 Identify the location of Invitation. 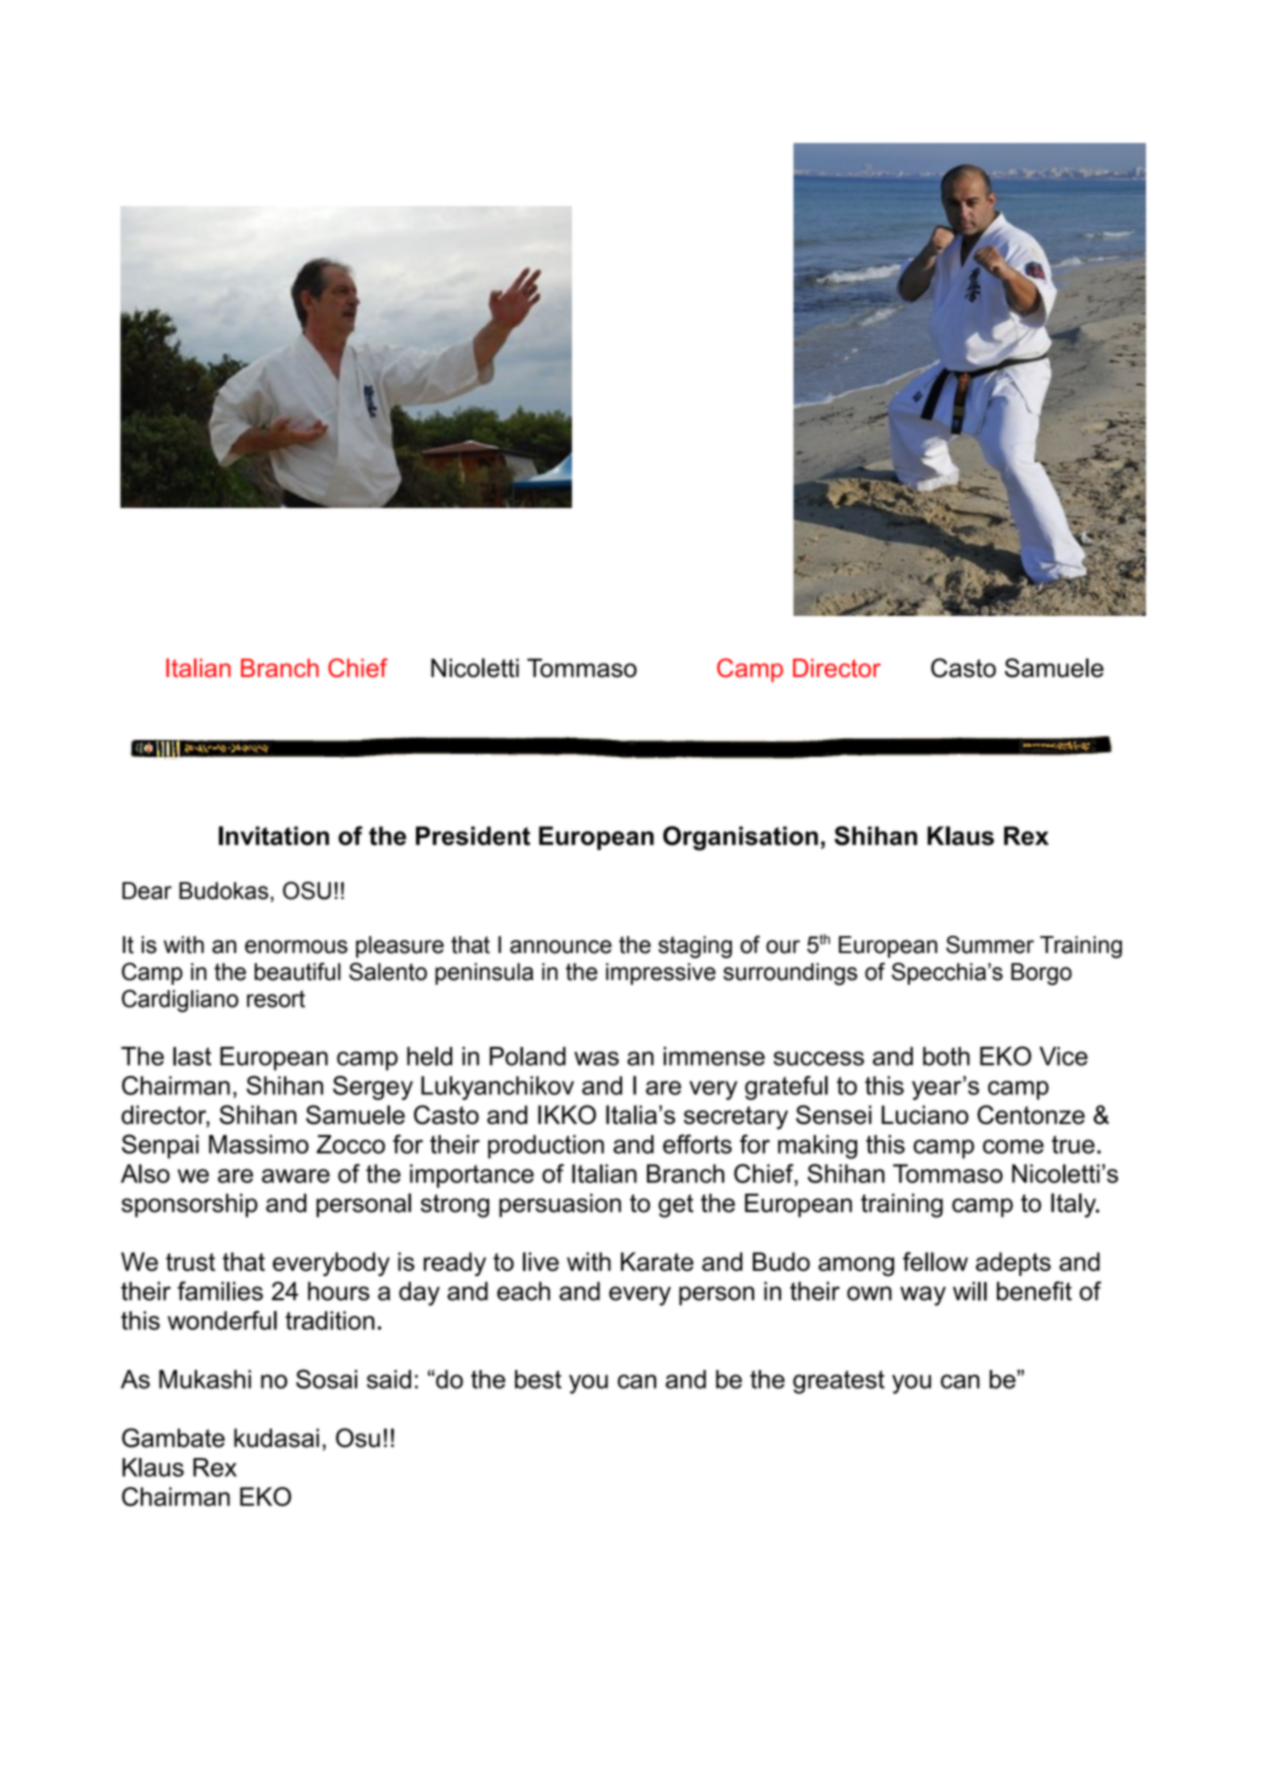
(274, 836).
